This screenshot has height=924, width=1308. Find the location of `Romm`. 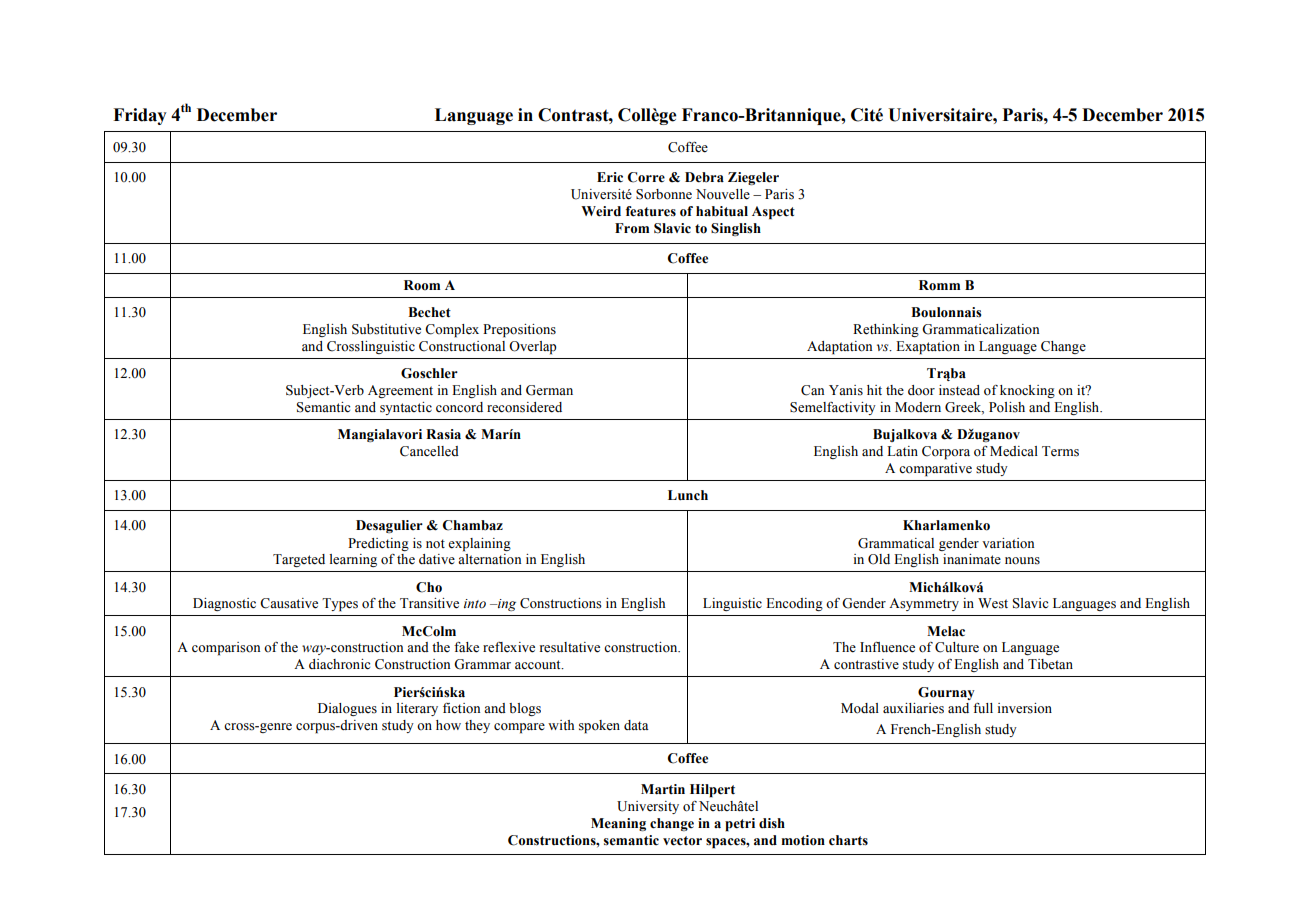

Romm is located at coordinates (939, 285).
